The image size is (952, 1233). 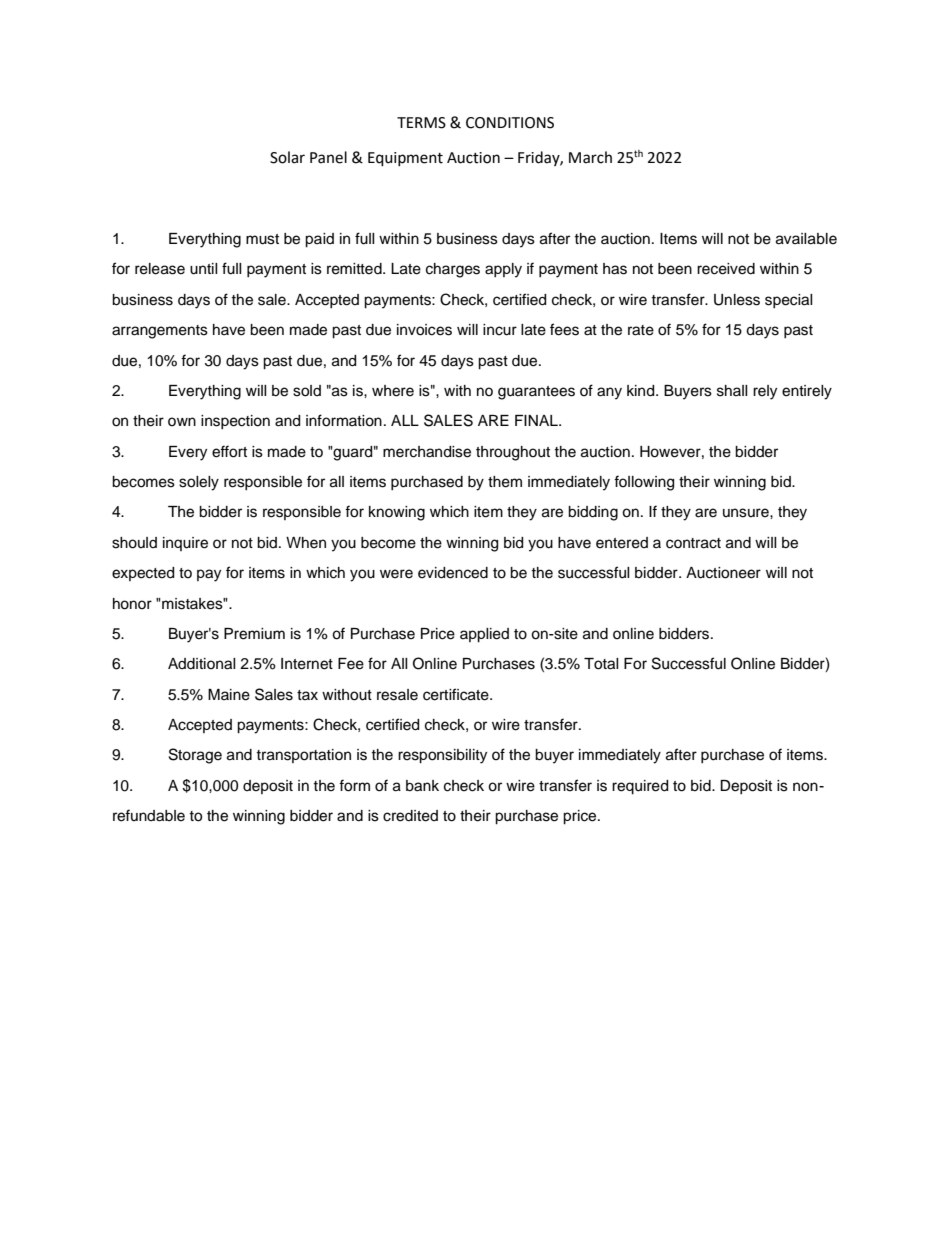 I want to click on shall, so click(x=732, y=391).
